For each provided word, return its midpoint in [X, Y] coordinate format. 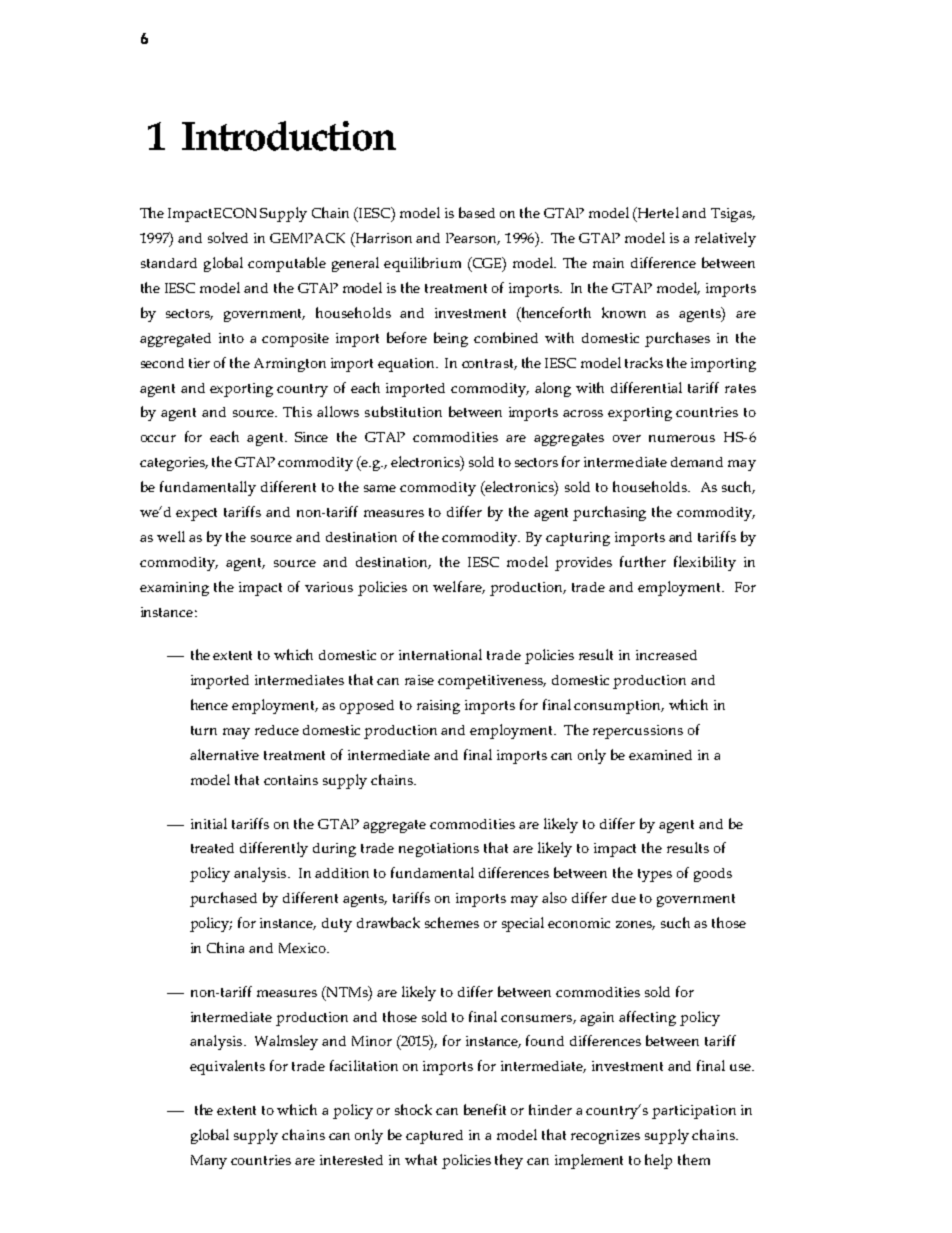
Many [209, 1162]
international [440, 654]
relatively [725, 239]
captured [434, 1137]
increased [666, 655]
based [477, 212]
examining [174, 589]
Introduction [289, 136]
